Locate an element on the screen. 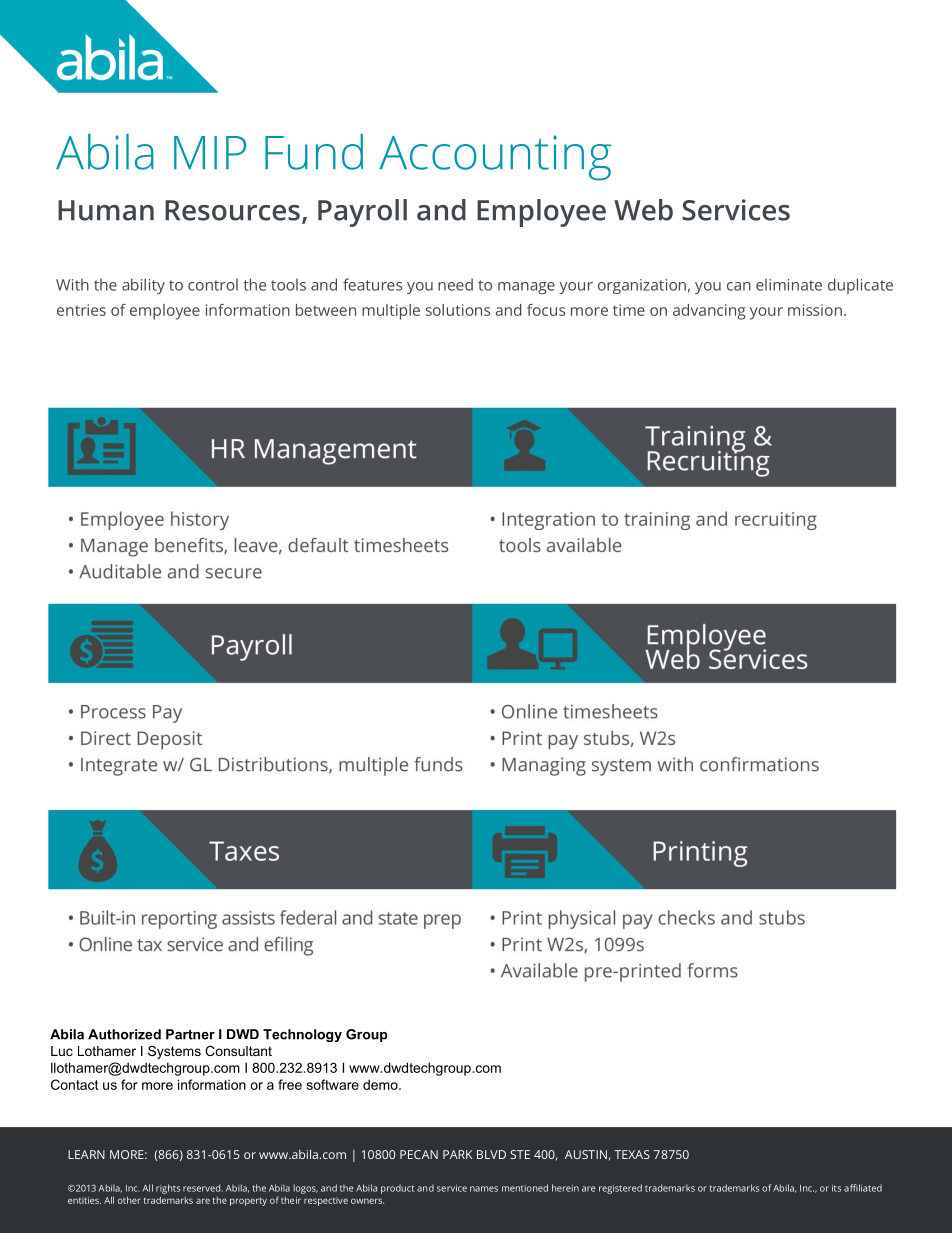 The height and width of the screenshot is (1233, 952). Web is located at coordinates (643, 210).
